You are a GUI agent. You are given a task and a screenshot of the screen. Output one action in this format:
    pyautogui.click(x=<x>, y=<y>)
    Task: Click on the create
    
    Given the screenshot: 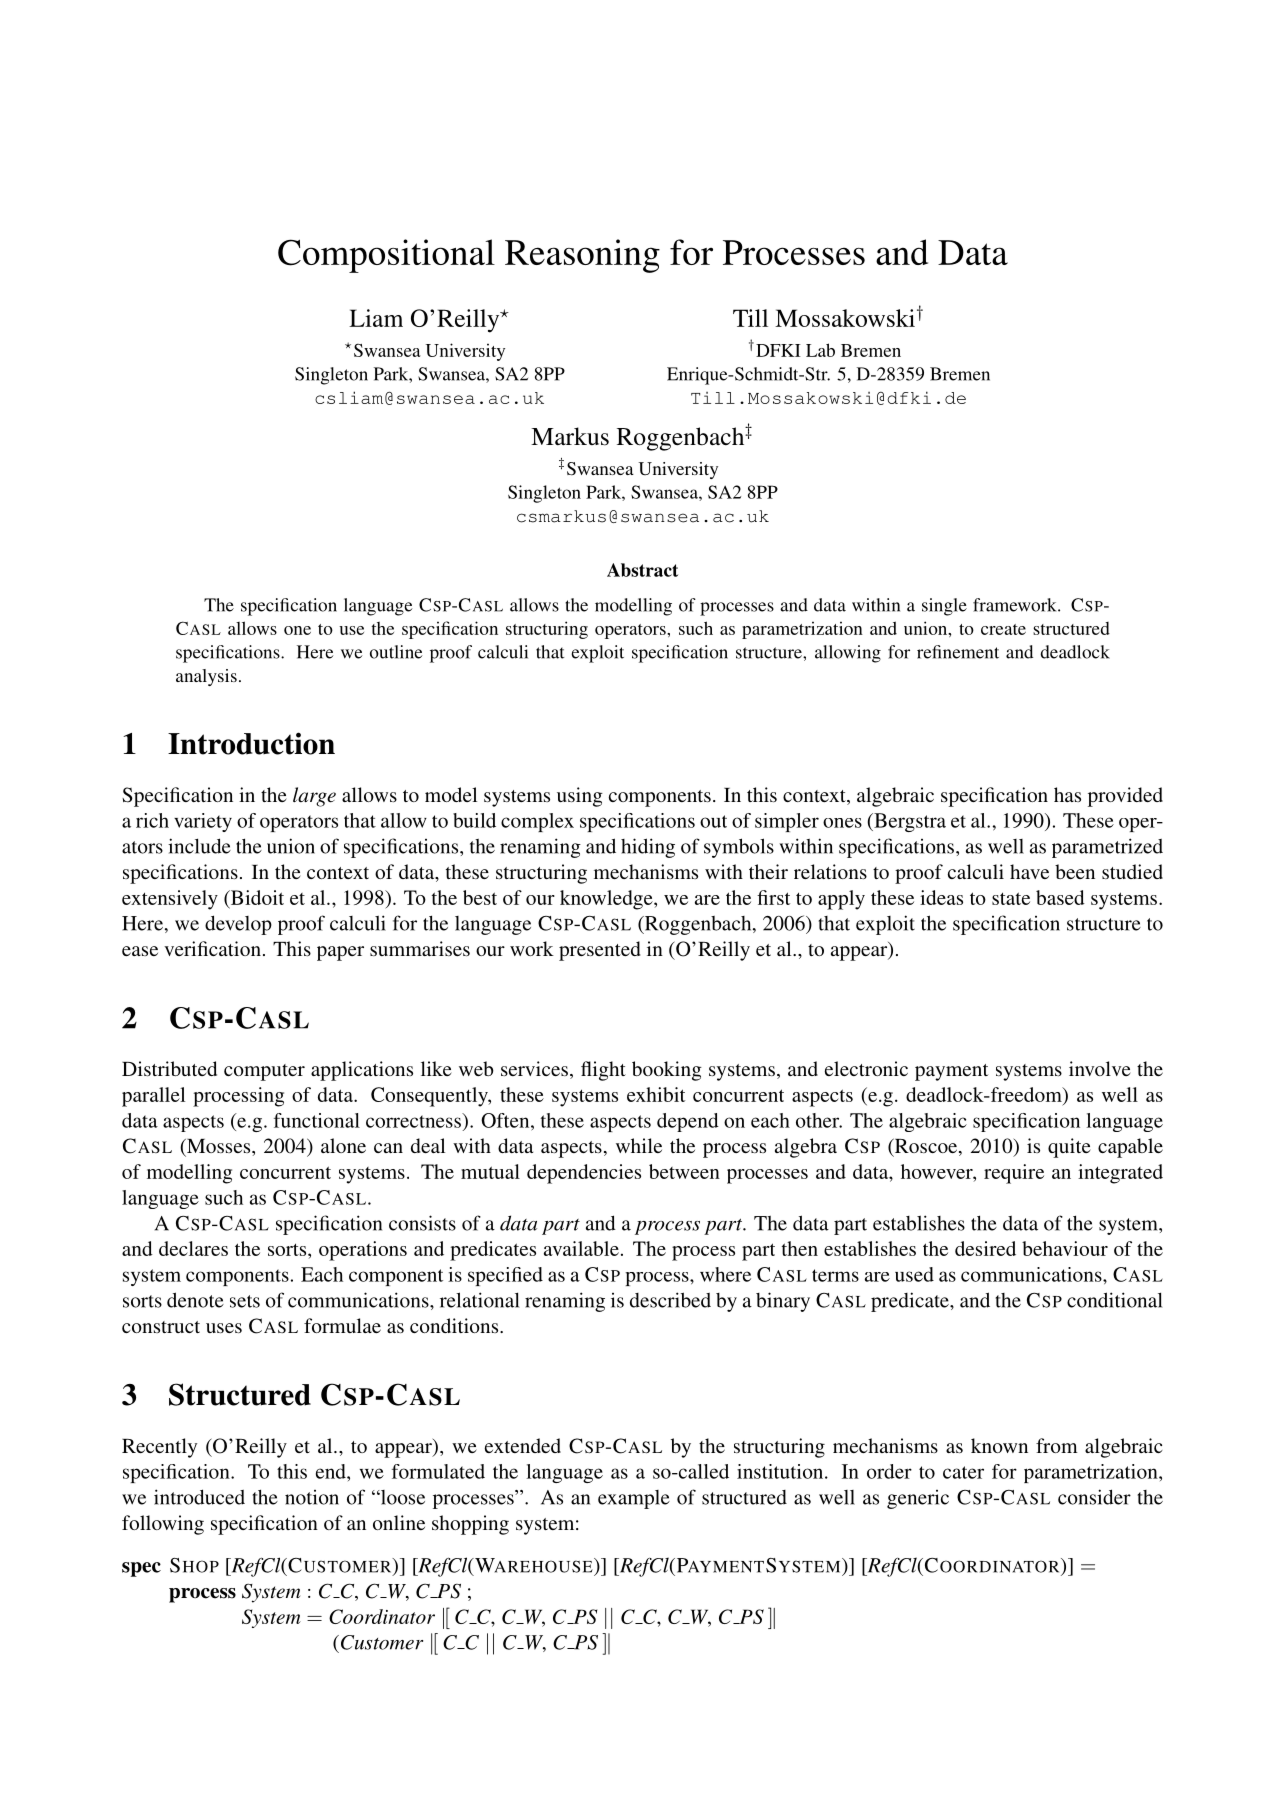 What is the action you would take?
    pyautogui.click(x=1003, y=629)
